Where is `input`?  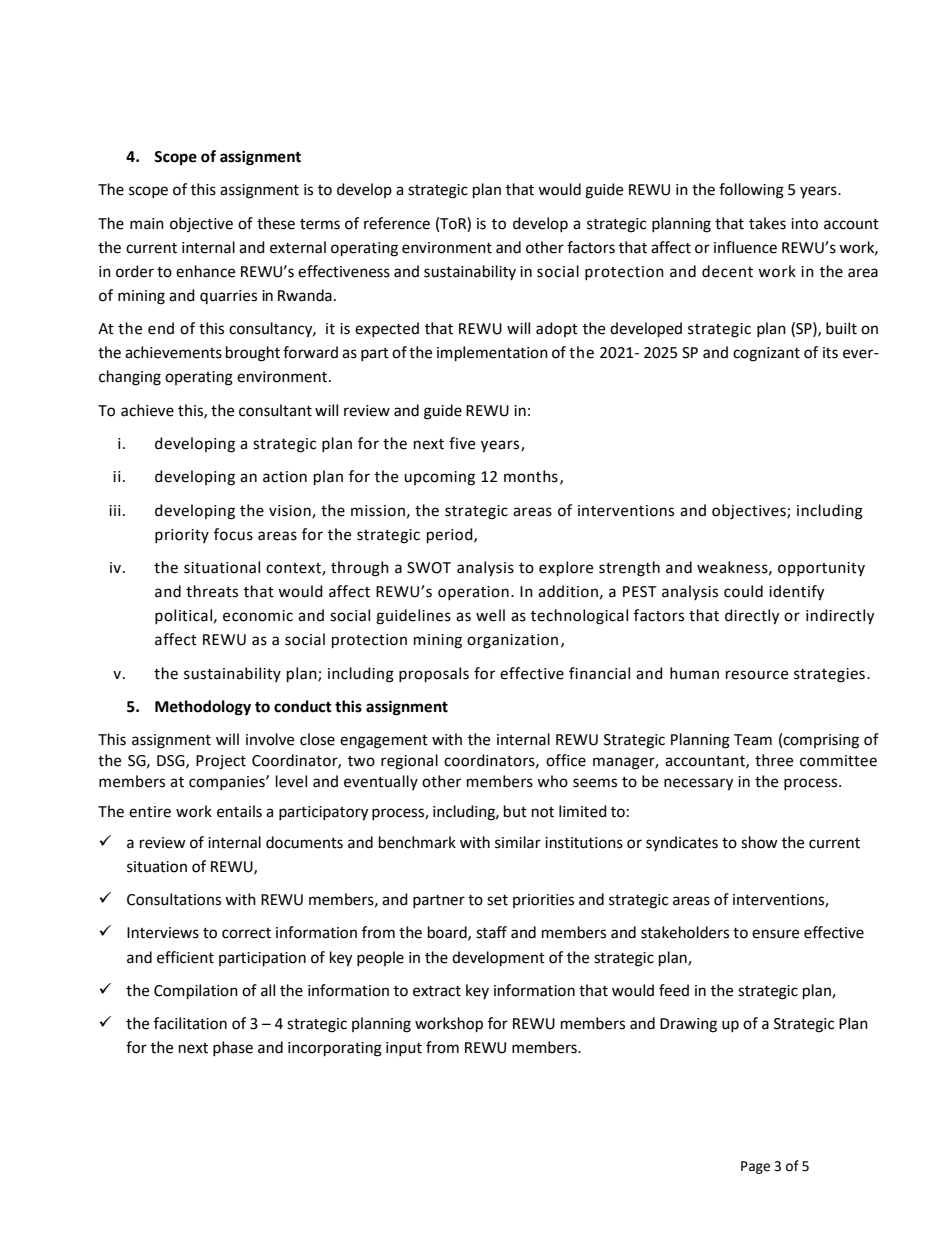 input is located at coordinates (404, 1049).
